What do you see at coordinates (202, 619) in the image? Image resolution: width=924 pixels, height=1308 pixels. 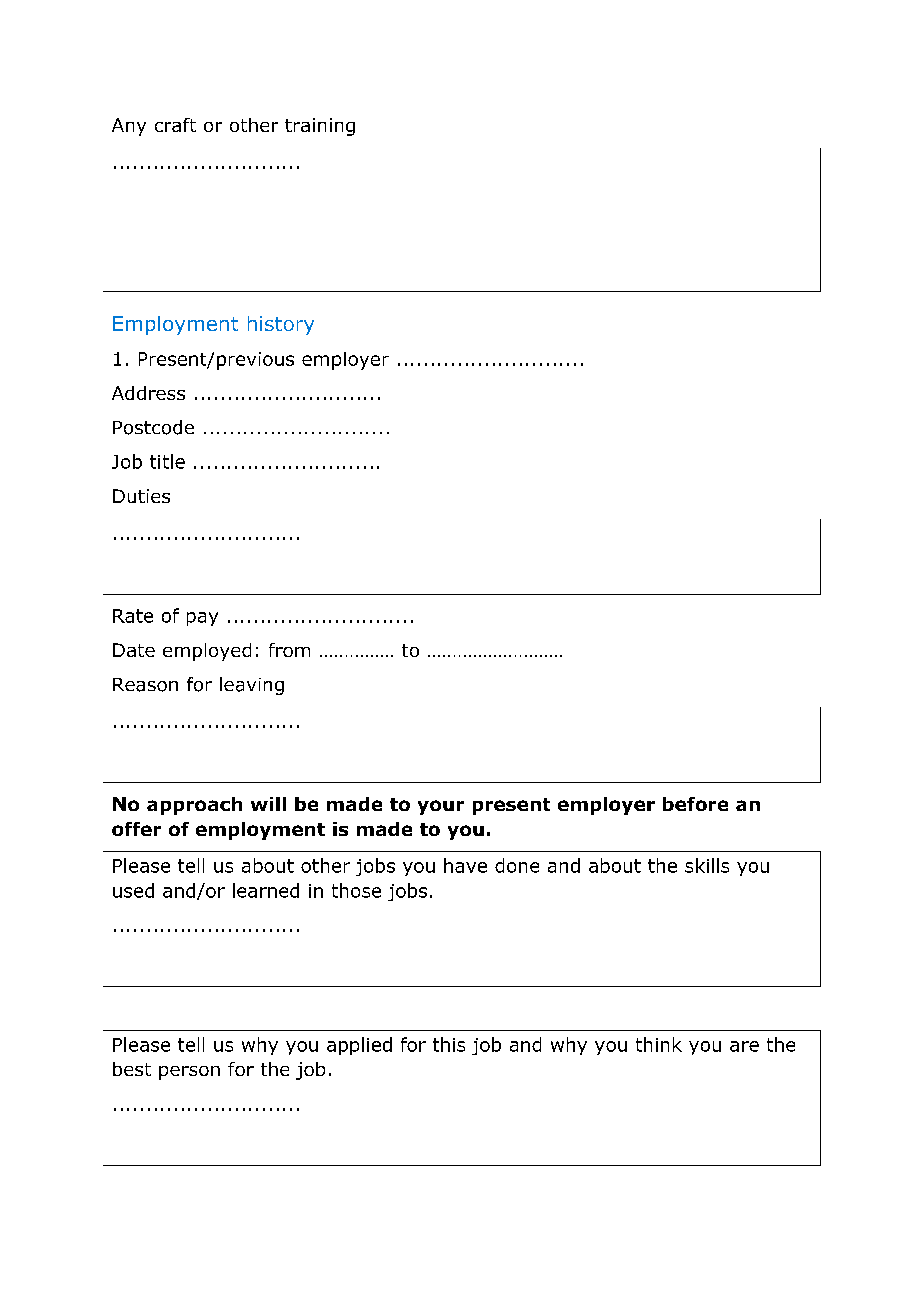 I see `pay` at bounding box center [202, 619].
